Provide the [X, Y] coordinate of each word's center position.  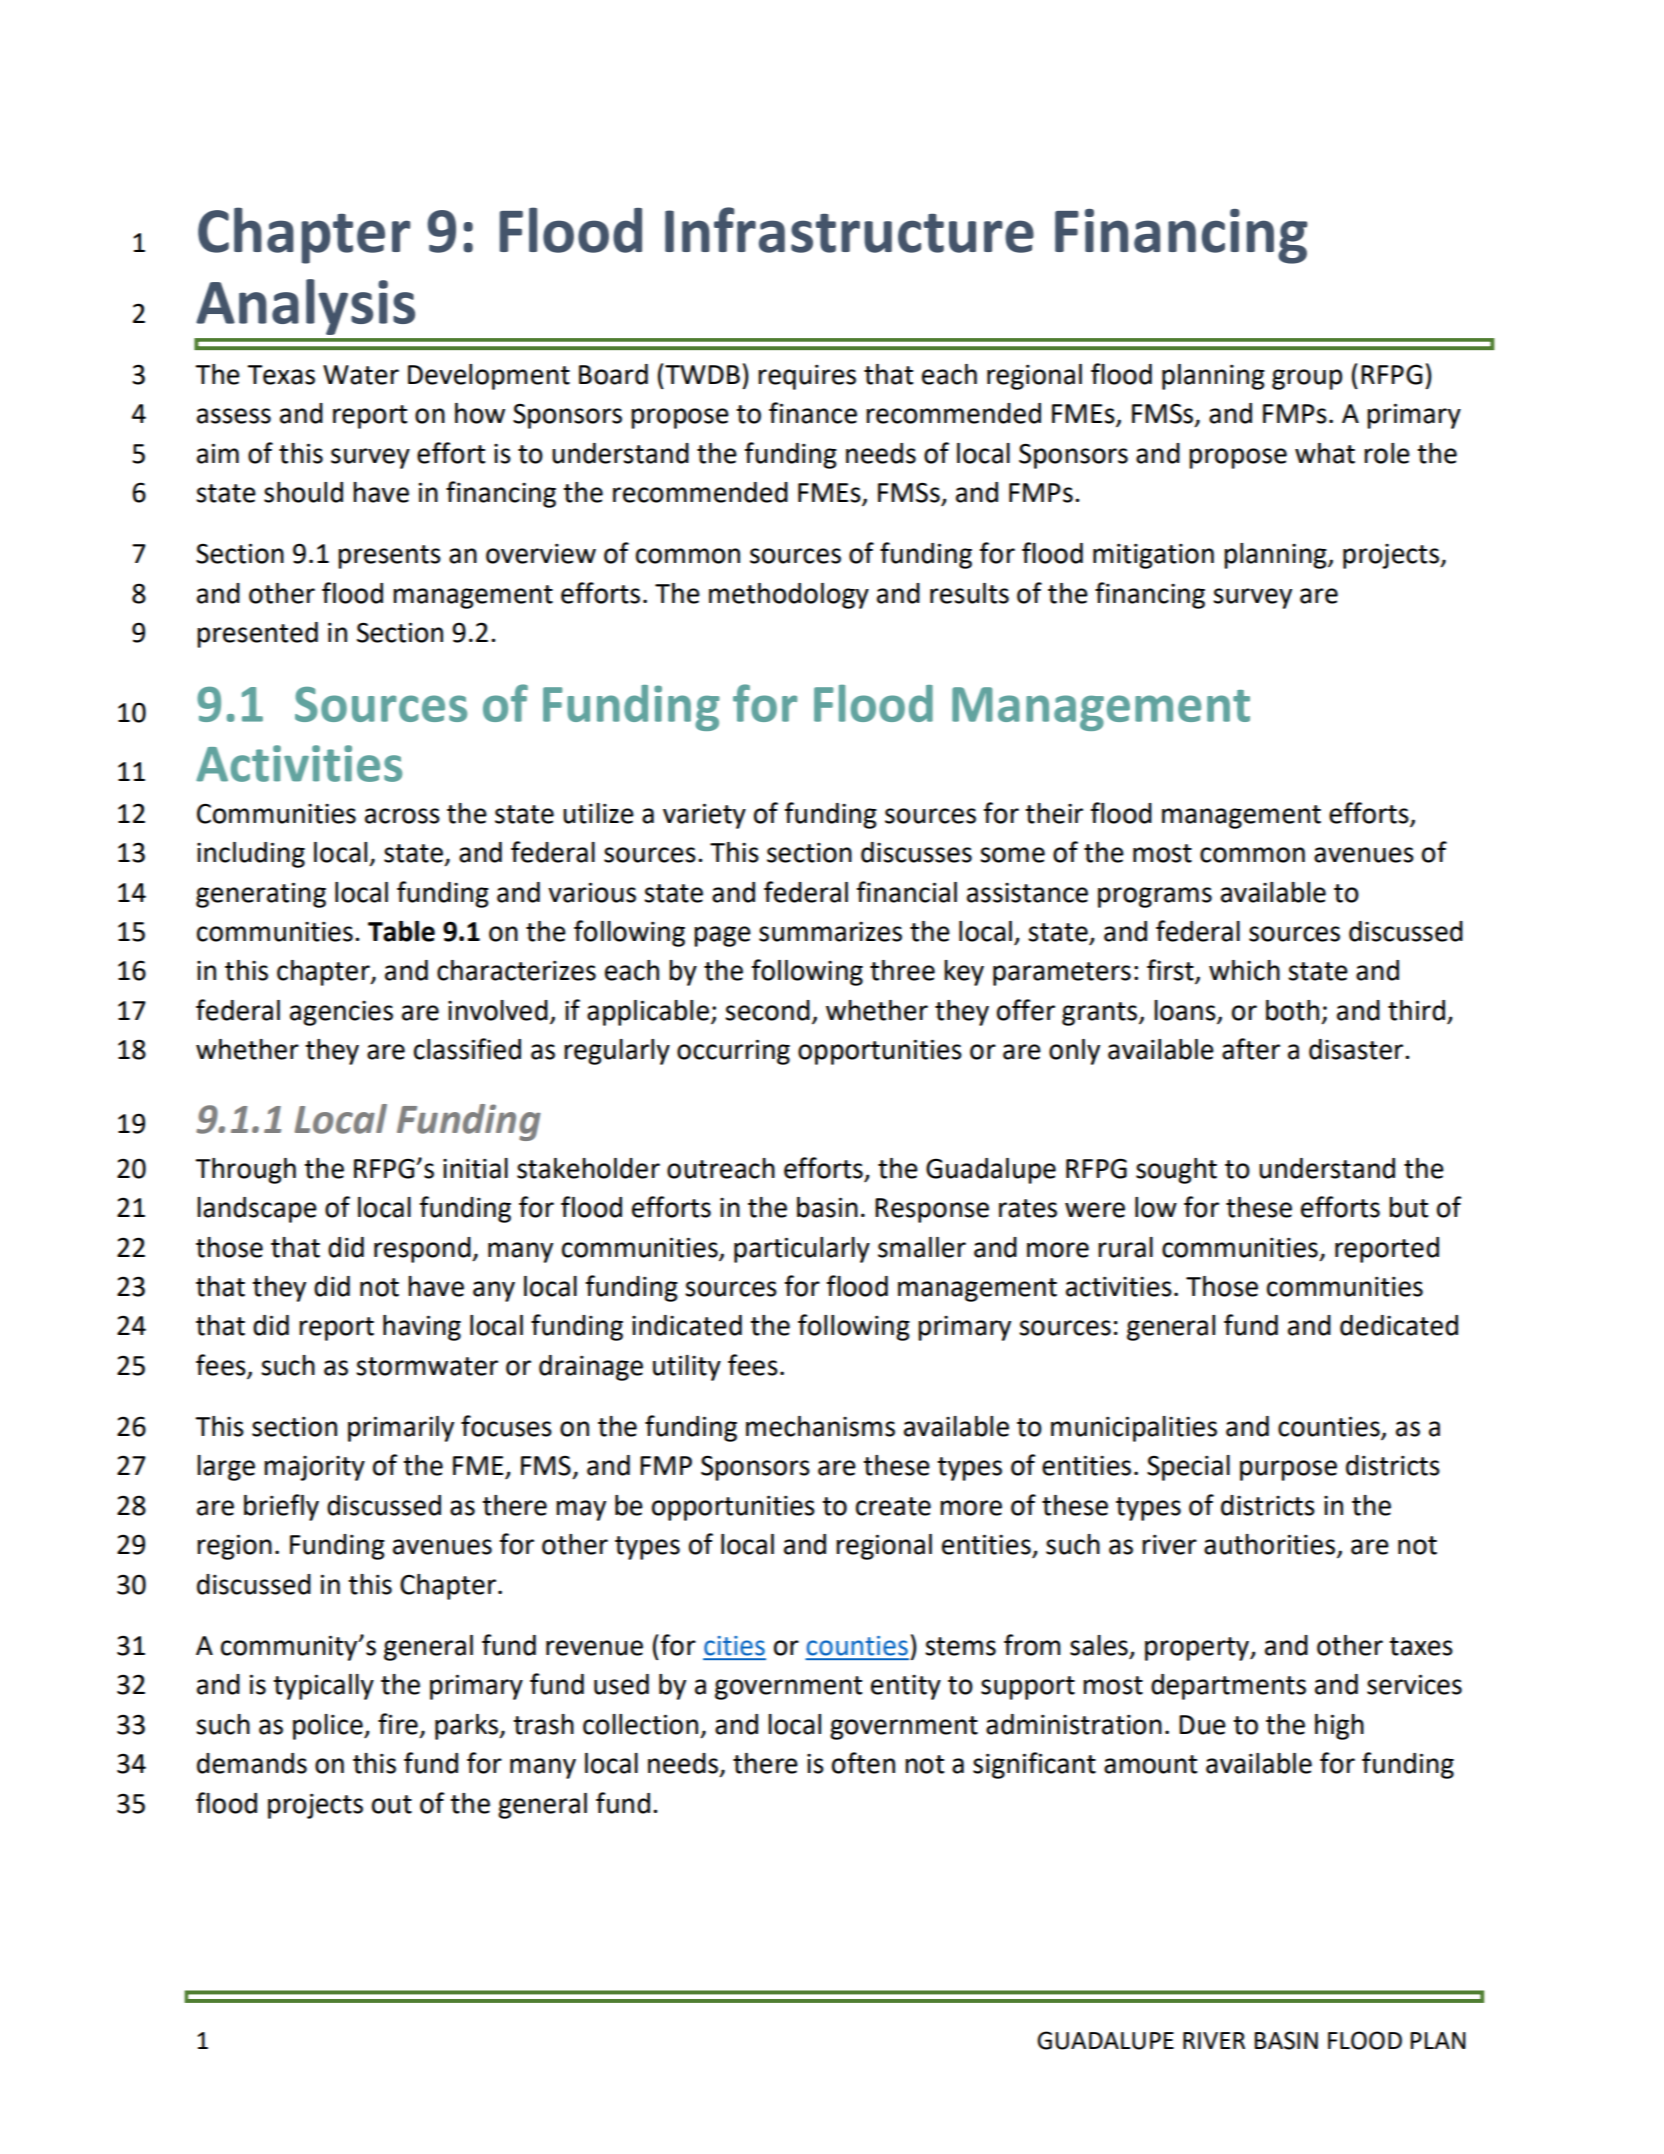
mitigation [1153, 556]
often [863, 1763]
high [1339, 1727]
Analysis [305, 307]
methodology [789, 596]
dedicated [1399, 1325]
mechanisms [820, 1426]
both [1292, 1010]
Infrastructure [849, 230]
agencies [341, 1013]
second [767, 1010]
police [329, 1727]
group [1307, 379]
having [422, 1328]
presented [257, 635]
